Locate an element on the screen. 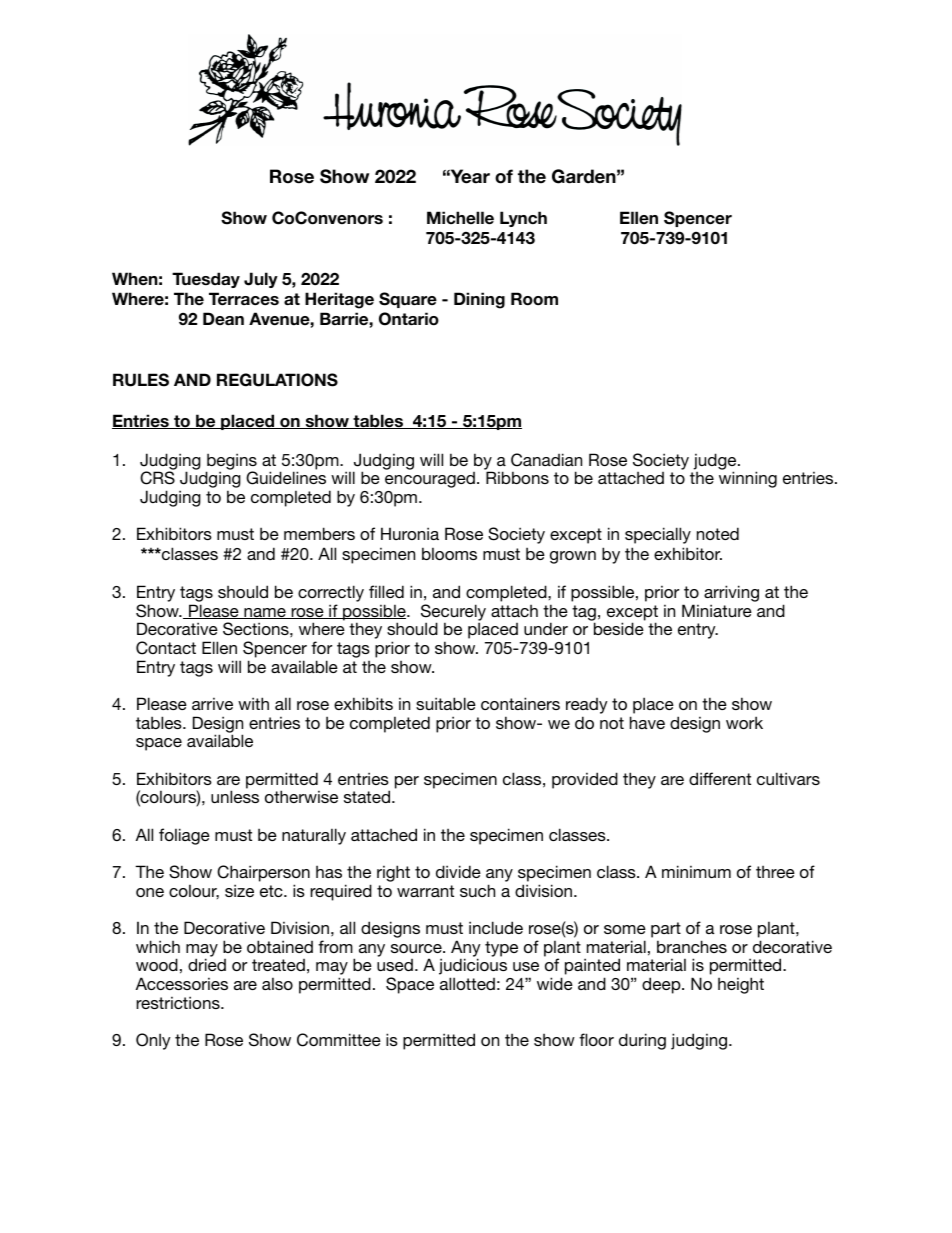 The image size is (952, 1233). name is located at coordinates (265, 613).
